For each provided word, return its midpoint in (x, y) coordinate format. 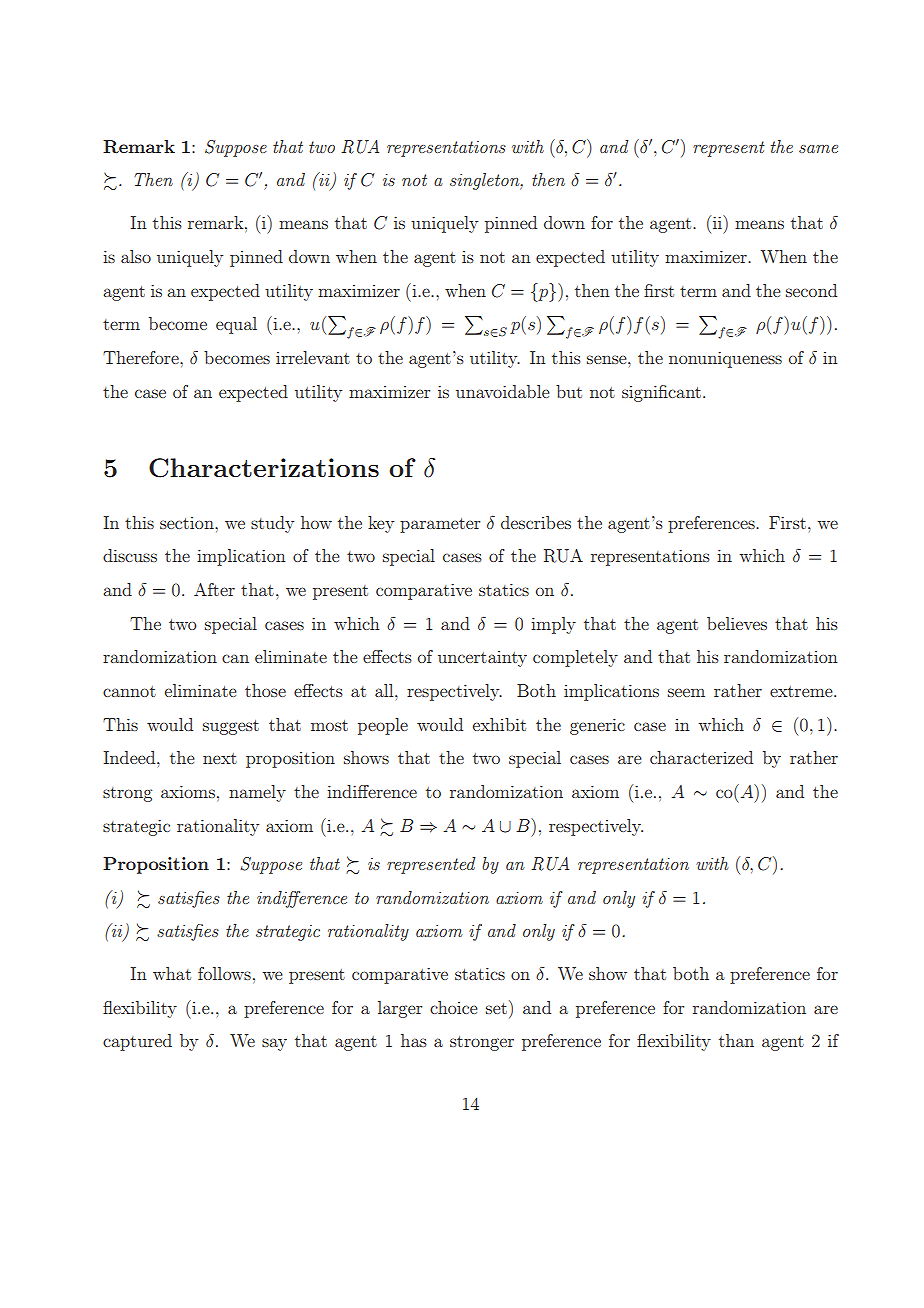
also (136, 256)
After (214, 589)
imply (553, 625)
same (818, 149)
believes (737, 623)
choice (454, 1007)
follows (224, 973)
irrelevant (313, 357)
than (736, 1040)
